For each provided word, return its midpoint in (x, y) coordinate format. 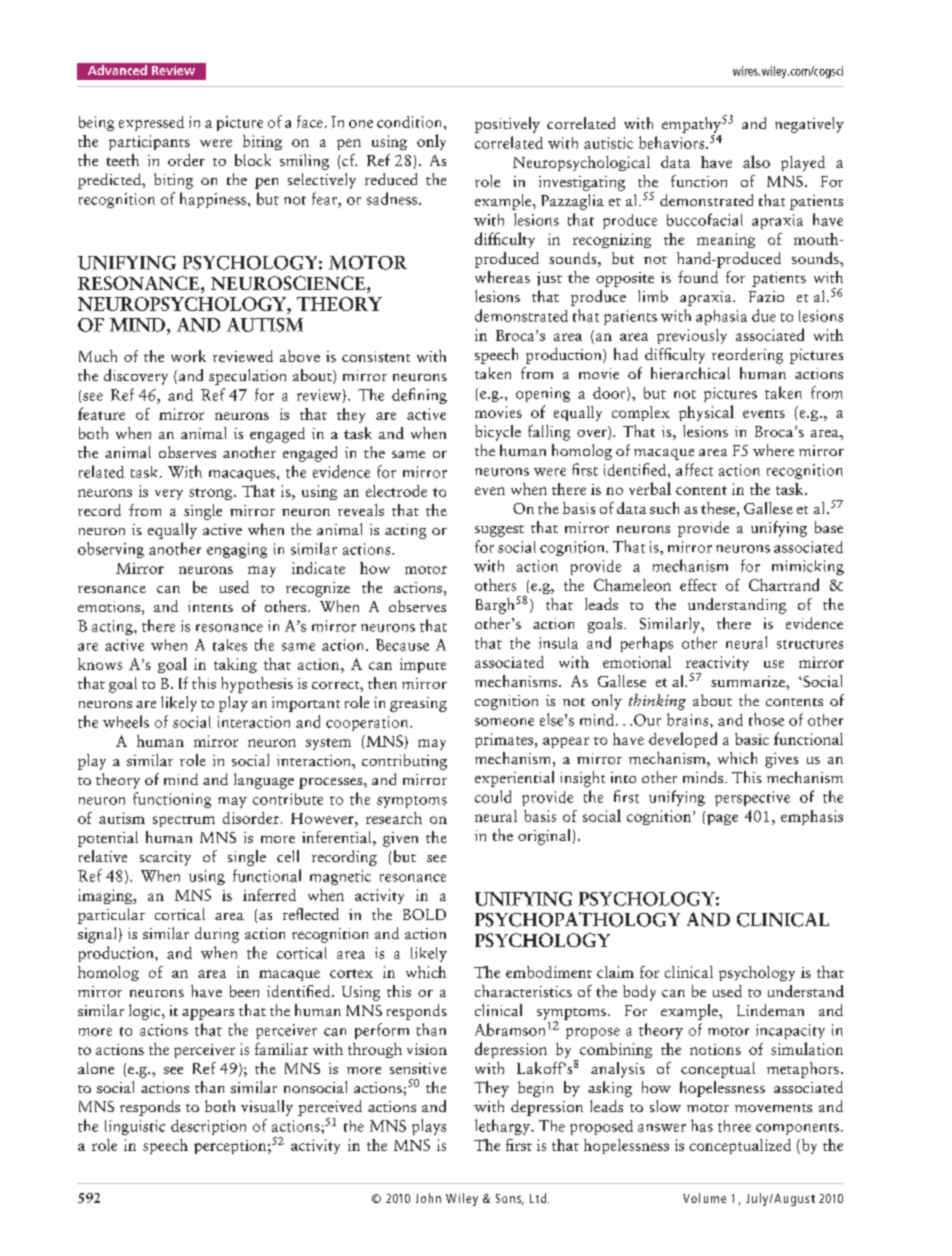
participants (149, 142)
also (756, 161)
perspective (752, 798)
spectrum (184, 821)
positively (507, 125)
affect (694, 469)
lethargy (504, 1127)
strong (212, 494)
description (208, 1127)
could (493, 796)
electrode (396, 491)
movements (773, 1108)
